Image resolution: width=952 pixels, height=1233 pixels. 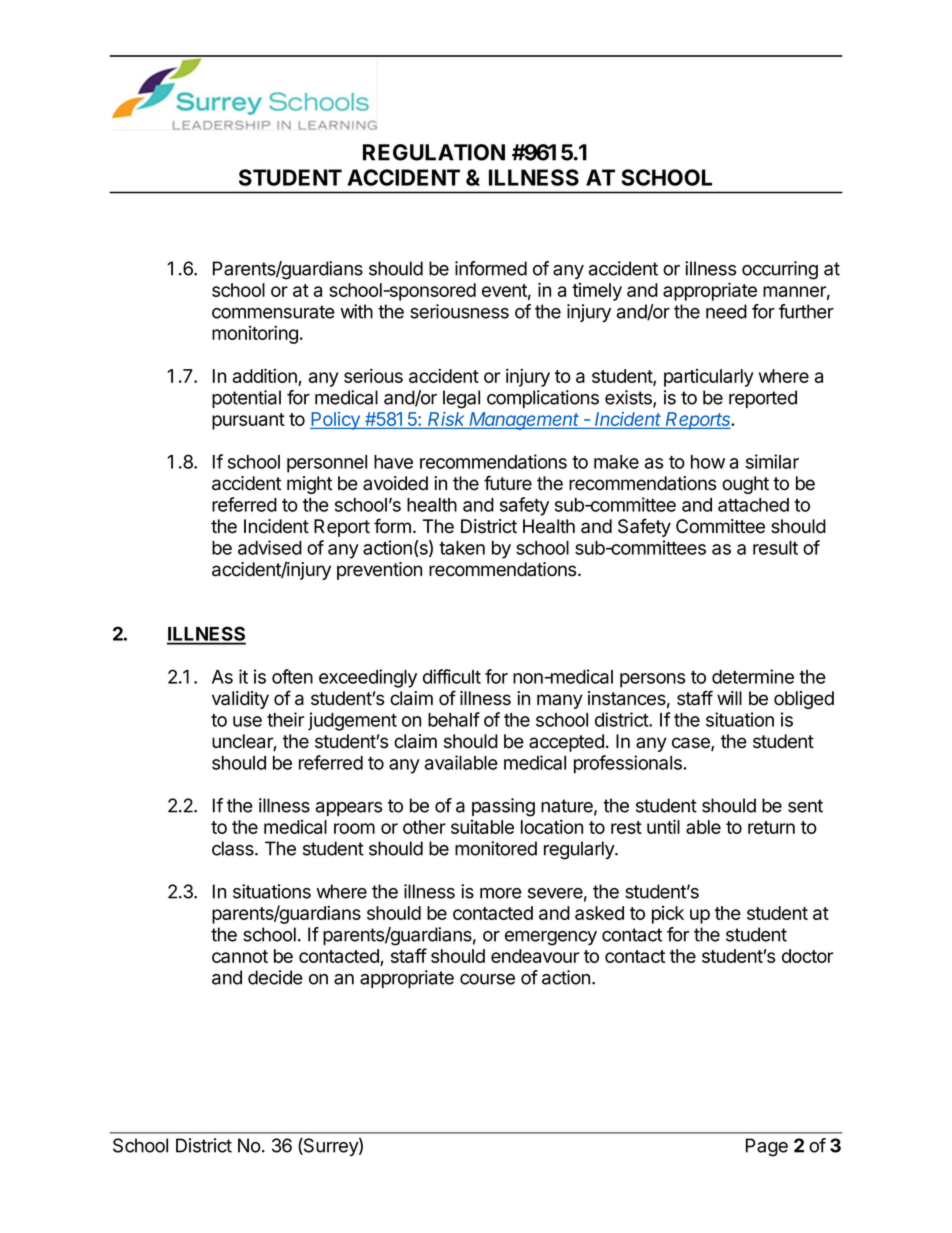 I want to click on timely, so click(x=597, y=292).
